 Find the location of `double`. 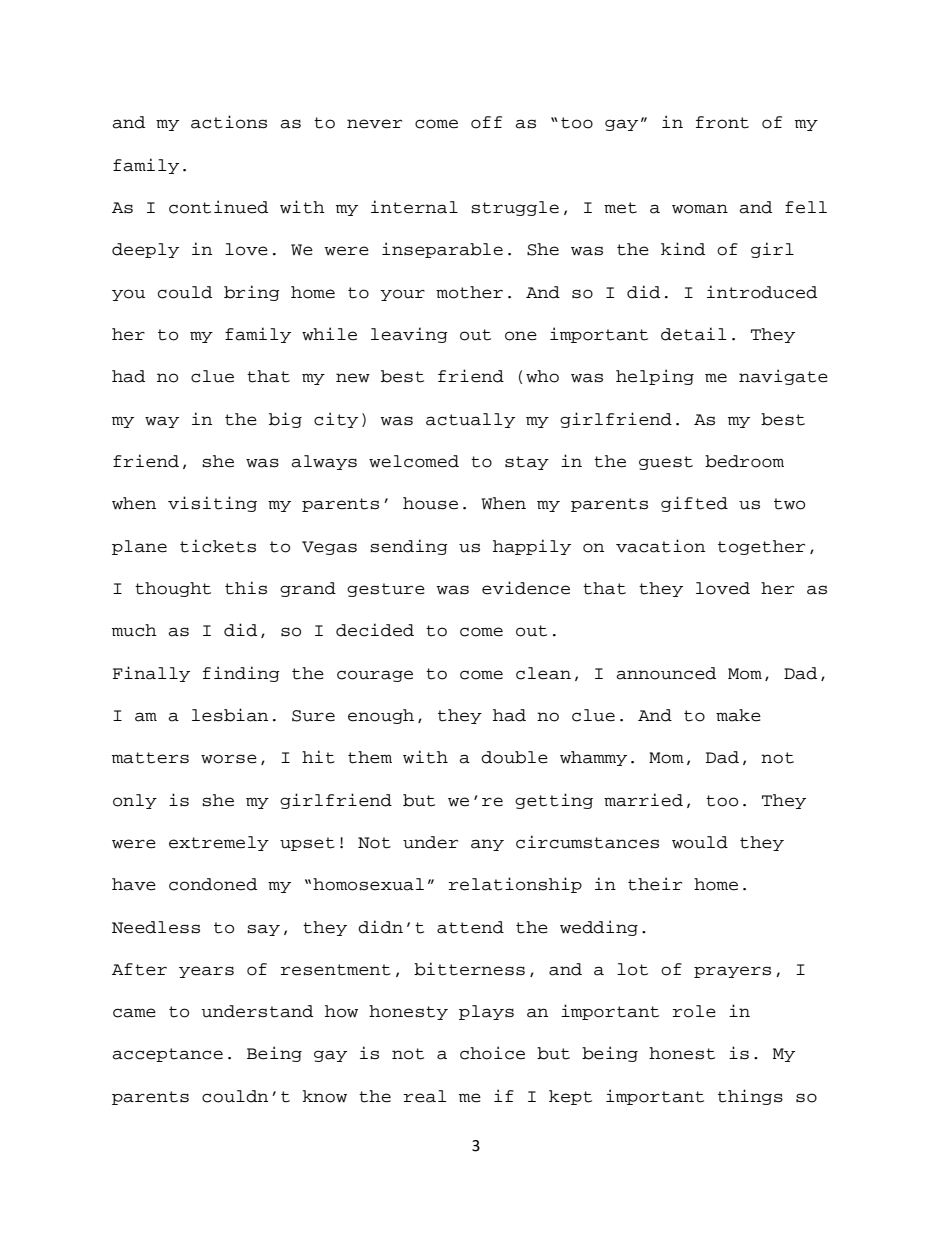

double is located at coordinates (514, 757).
